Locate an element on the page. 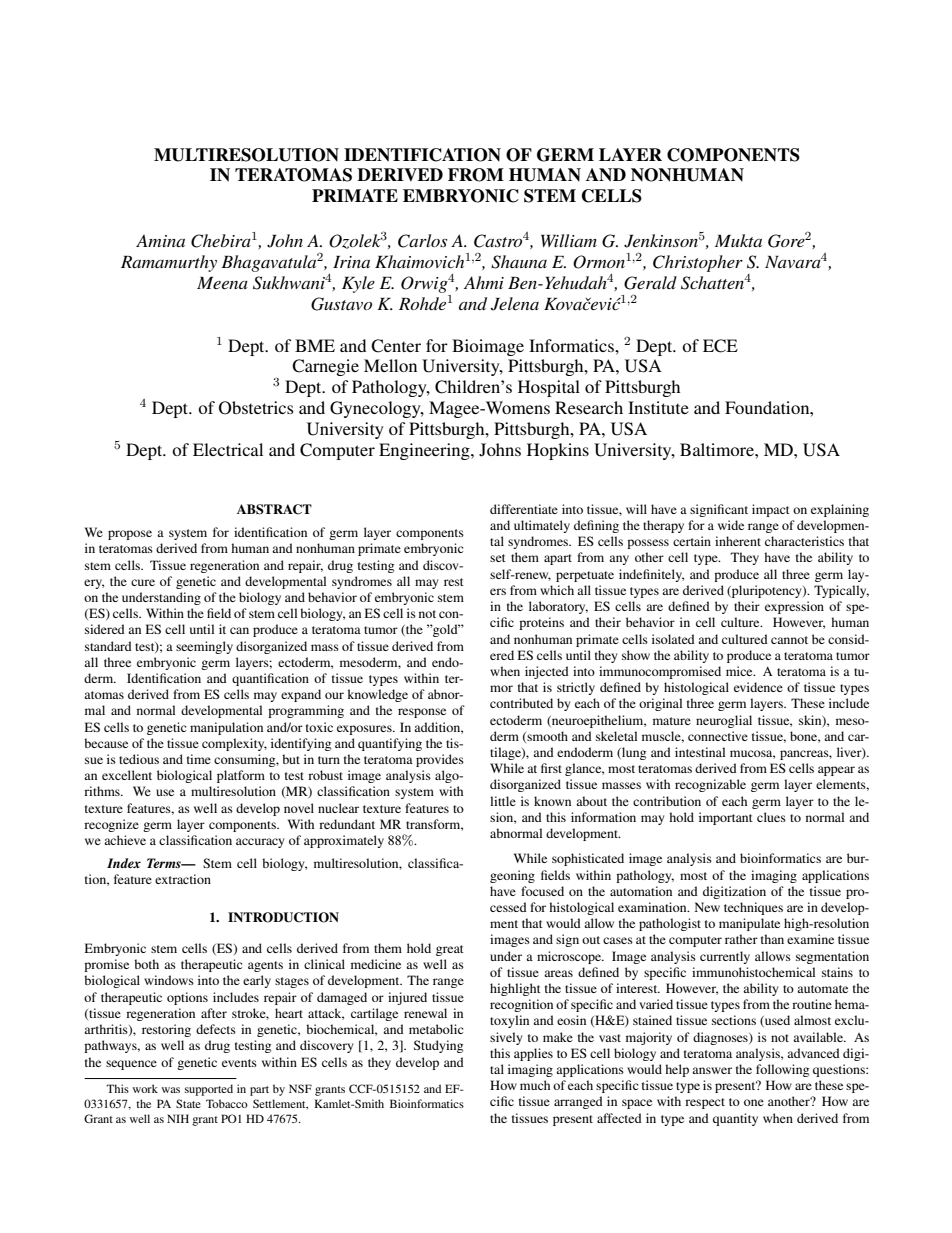 Image resolution: width=952 pixels, height=1233 pixels. accuracy is located at coordinates (260, 843).
